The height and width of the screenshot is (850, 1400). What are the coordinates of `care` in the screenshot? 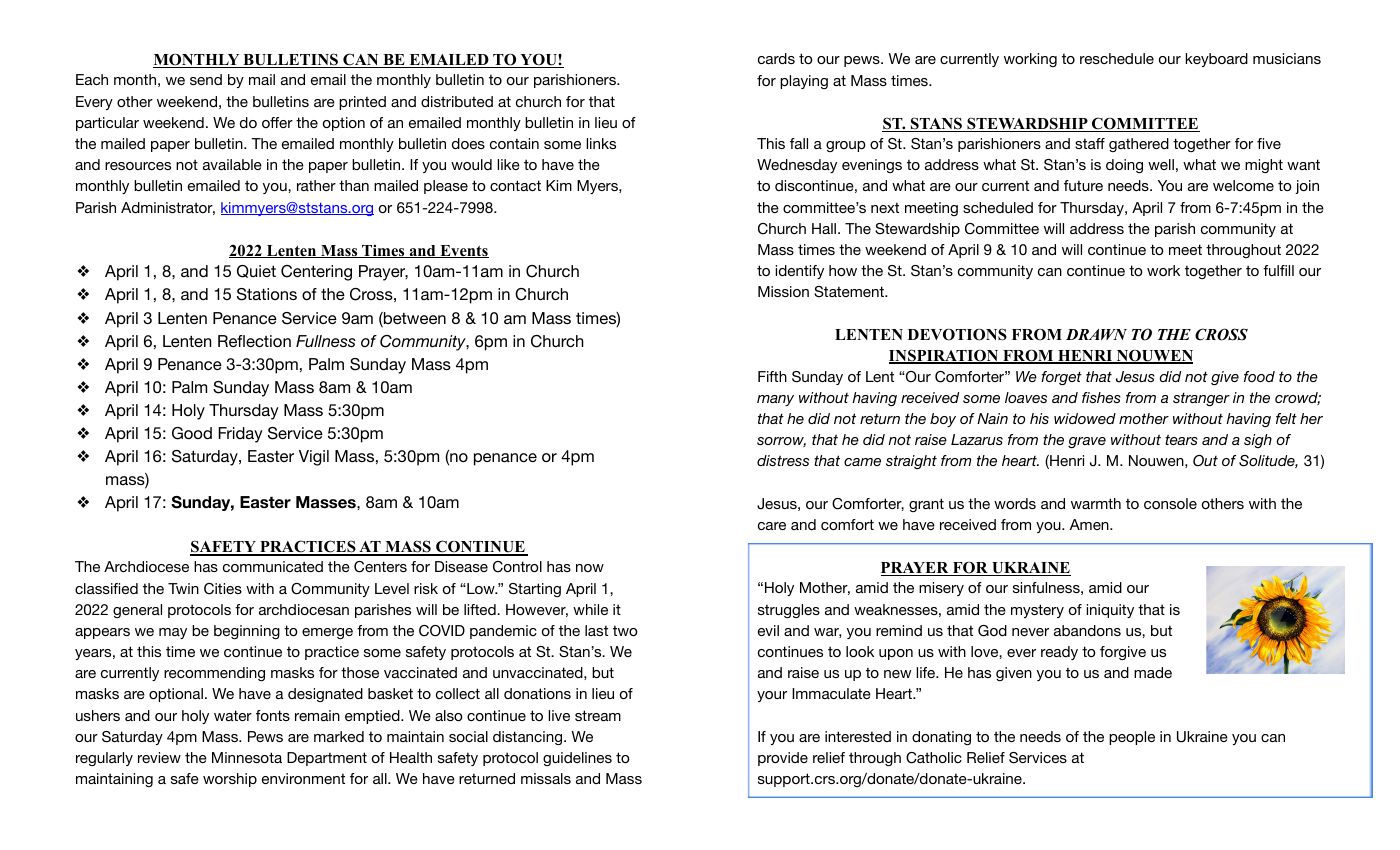 It's located at (772, 526).
